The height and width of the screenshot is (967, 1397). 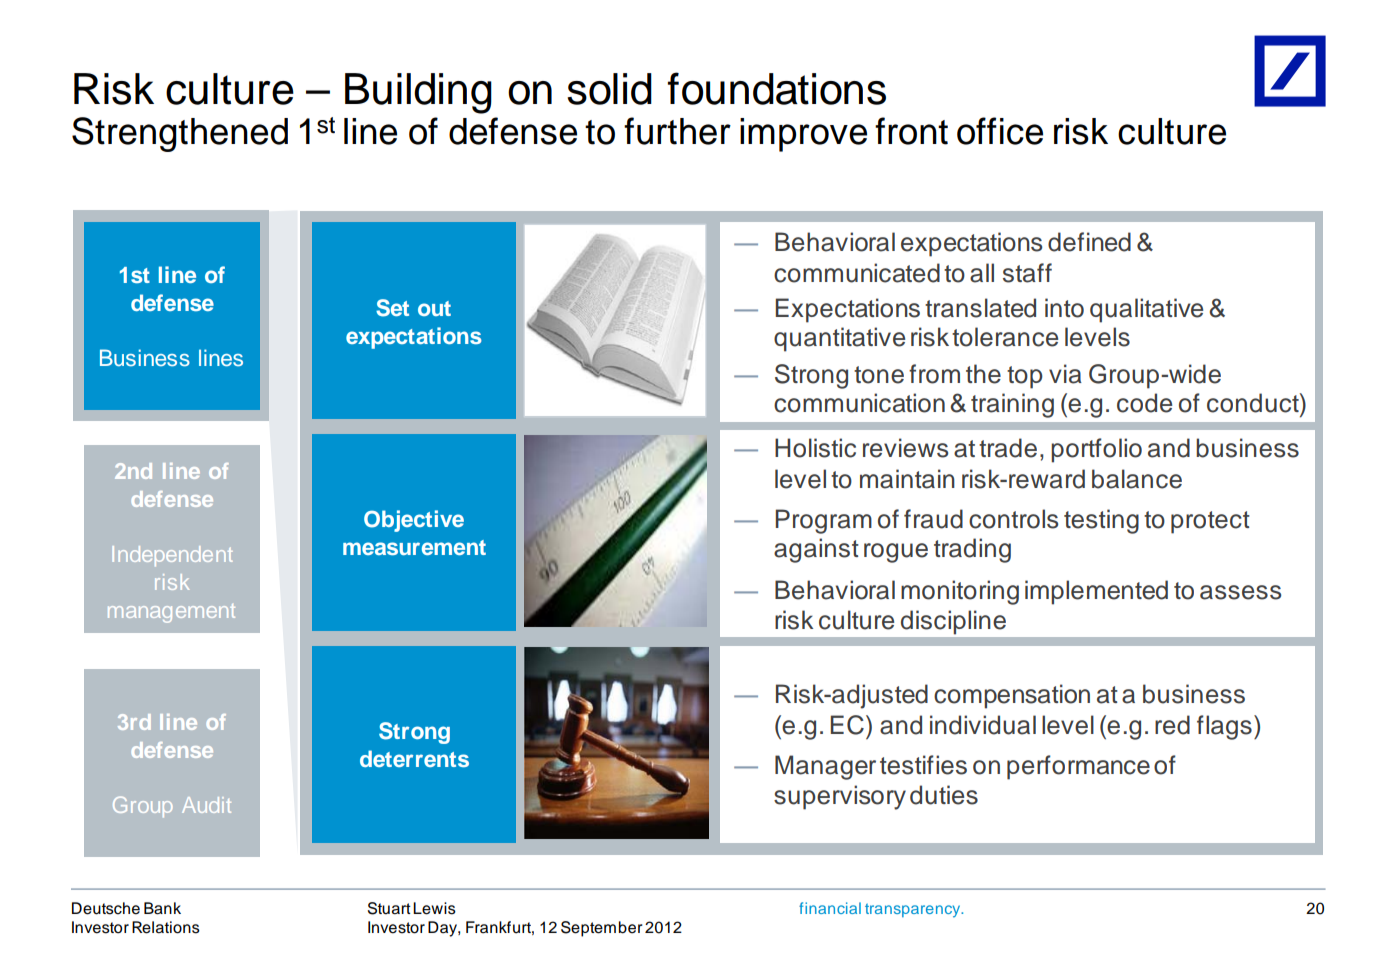 What do you see at coordinates (172, 556) in the screenshot?
I see `Independent` at bounding box center [172, 556].
